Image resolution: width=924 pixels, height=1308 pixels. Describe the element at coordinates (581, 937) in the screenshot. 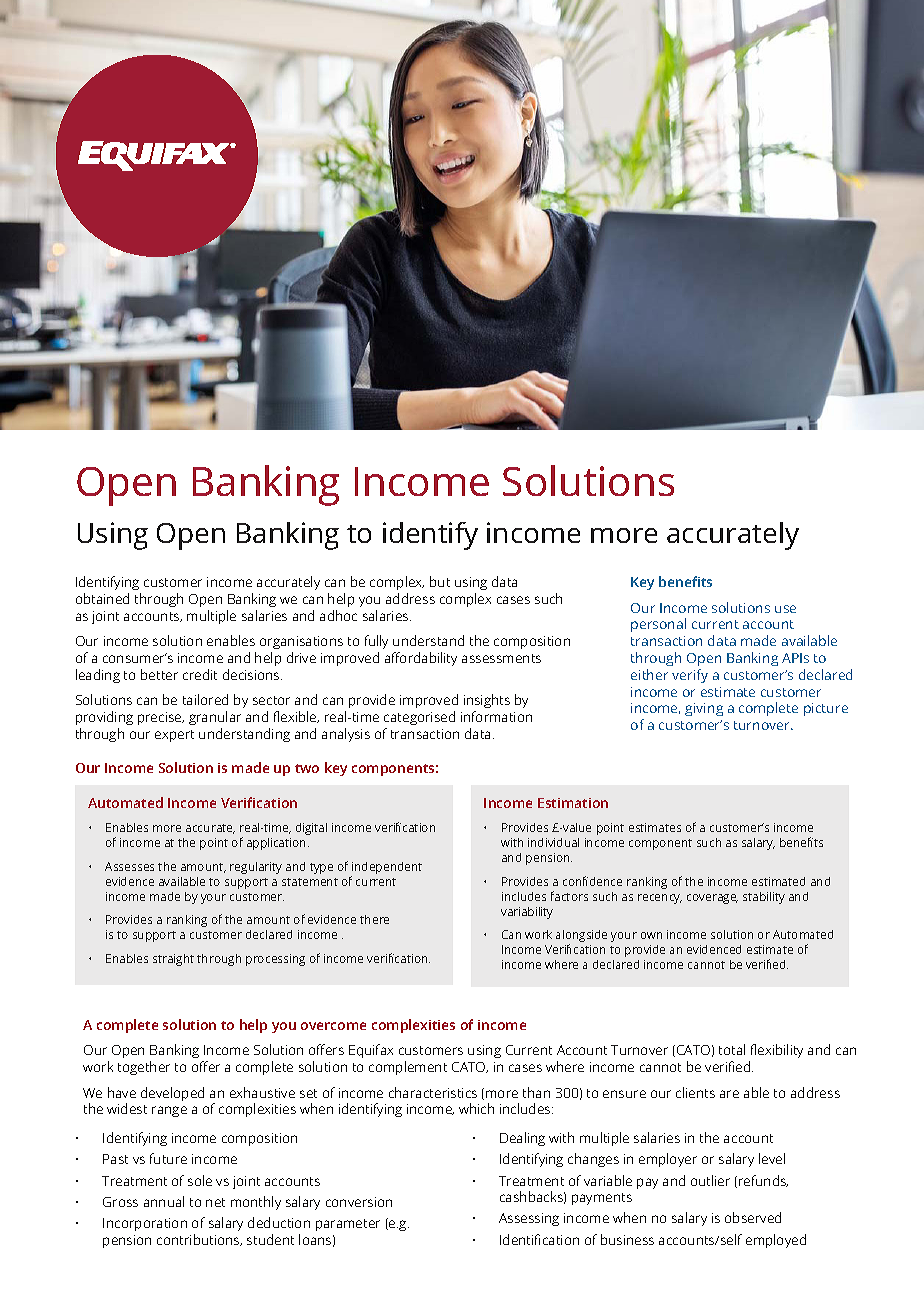

I see `alongside` at that location.
